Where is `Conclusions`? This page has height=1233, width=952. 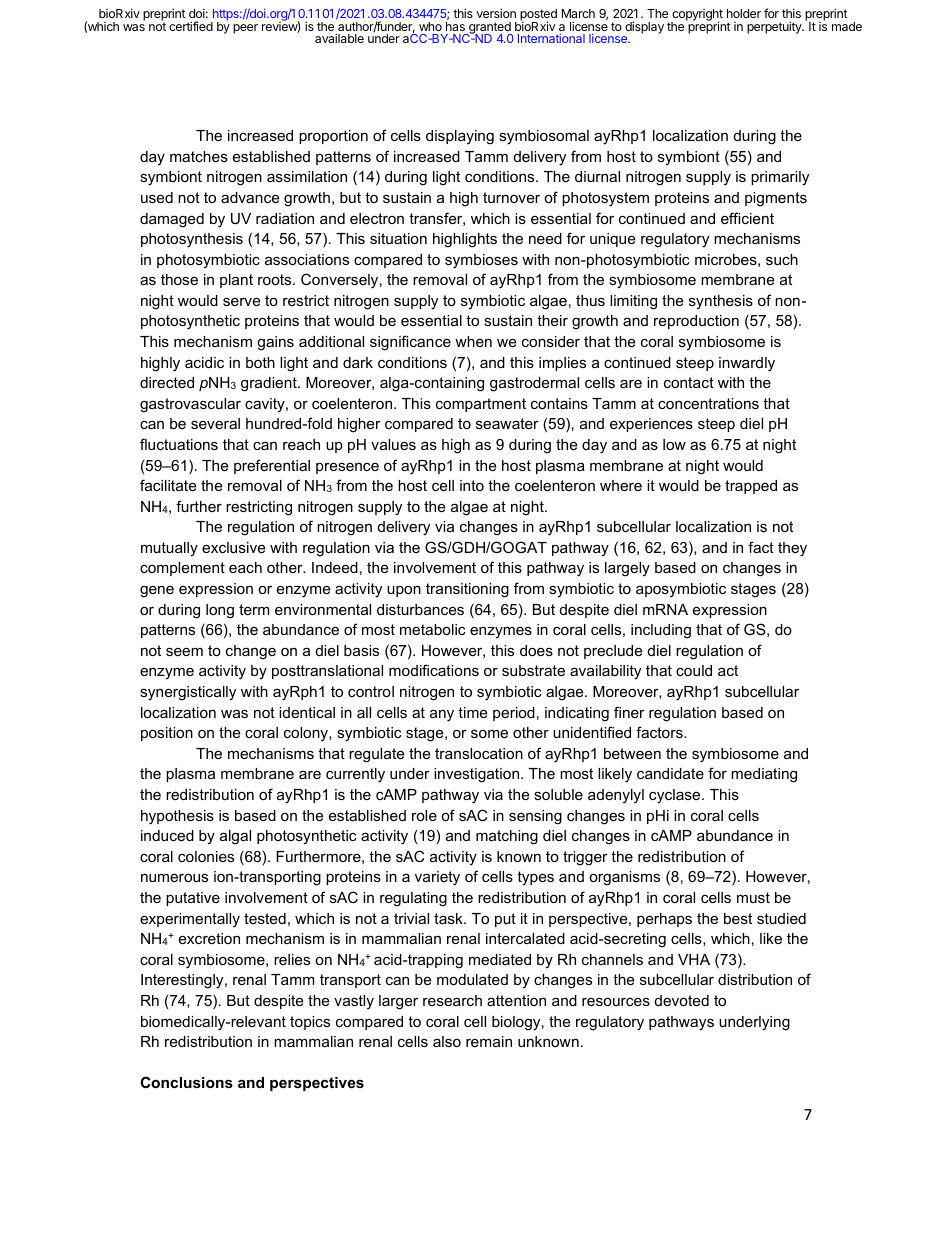
Conclusions is located at coordinates (186, 1082).
